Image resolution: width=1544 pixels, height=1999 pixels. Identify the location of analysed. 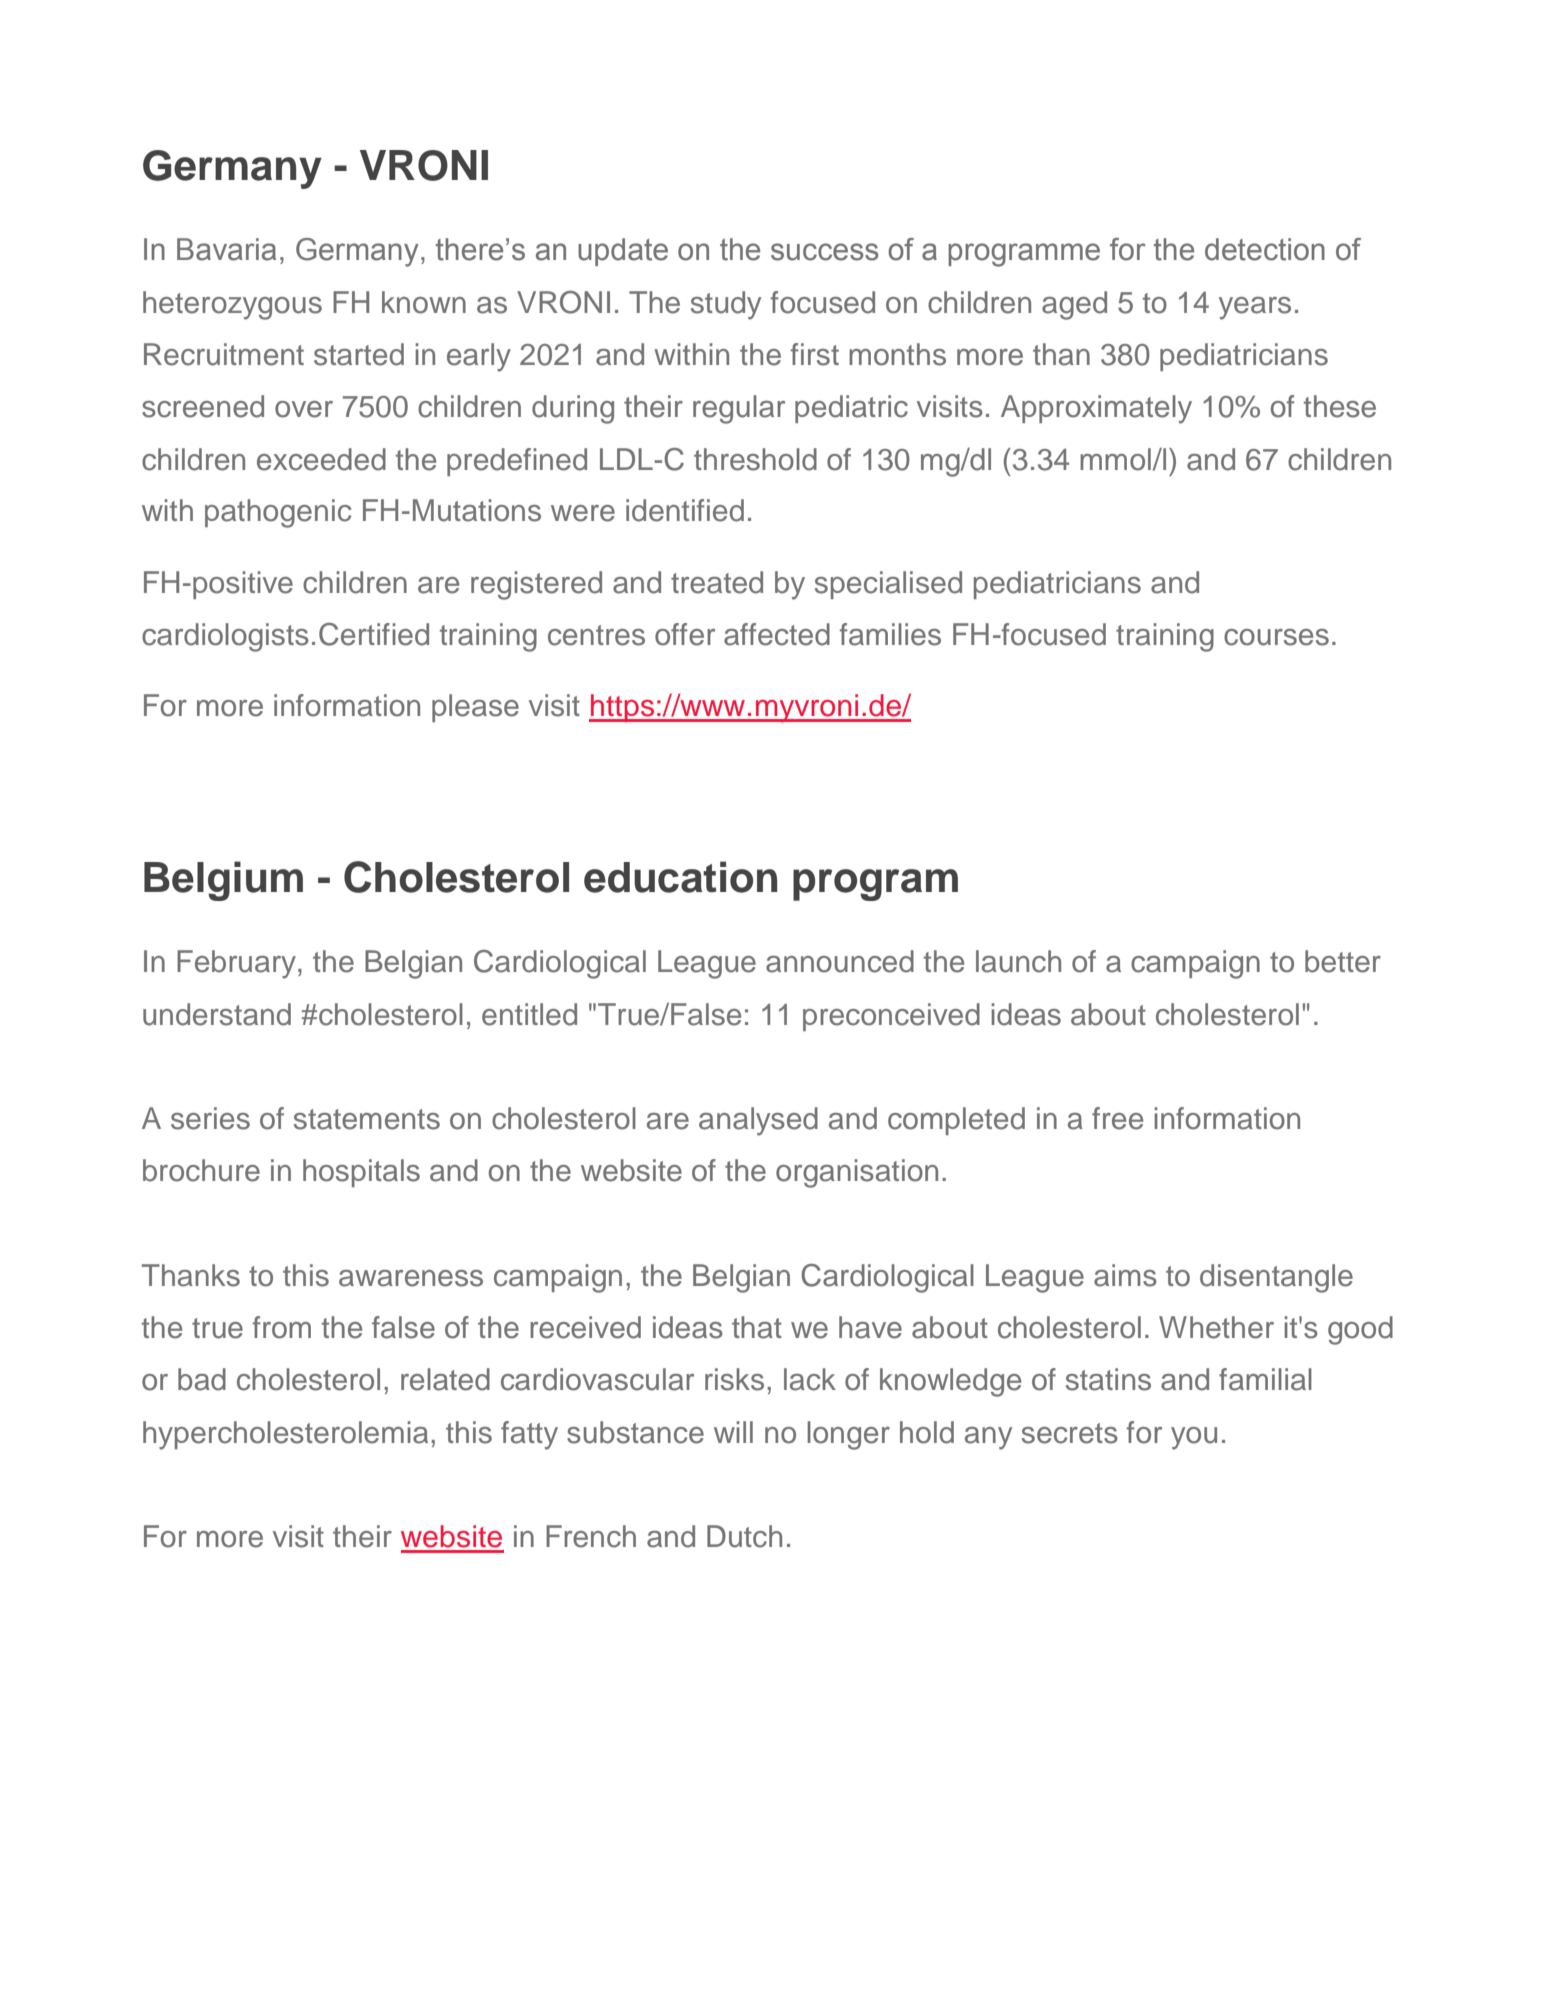
(758, 1121).
